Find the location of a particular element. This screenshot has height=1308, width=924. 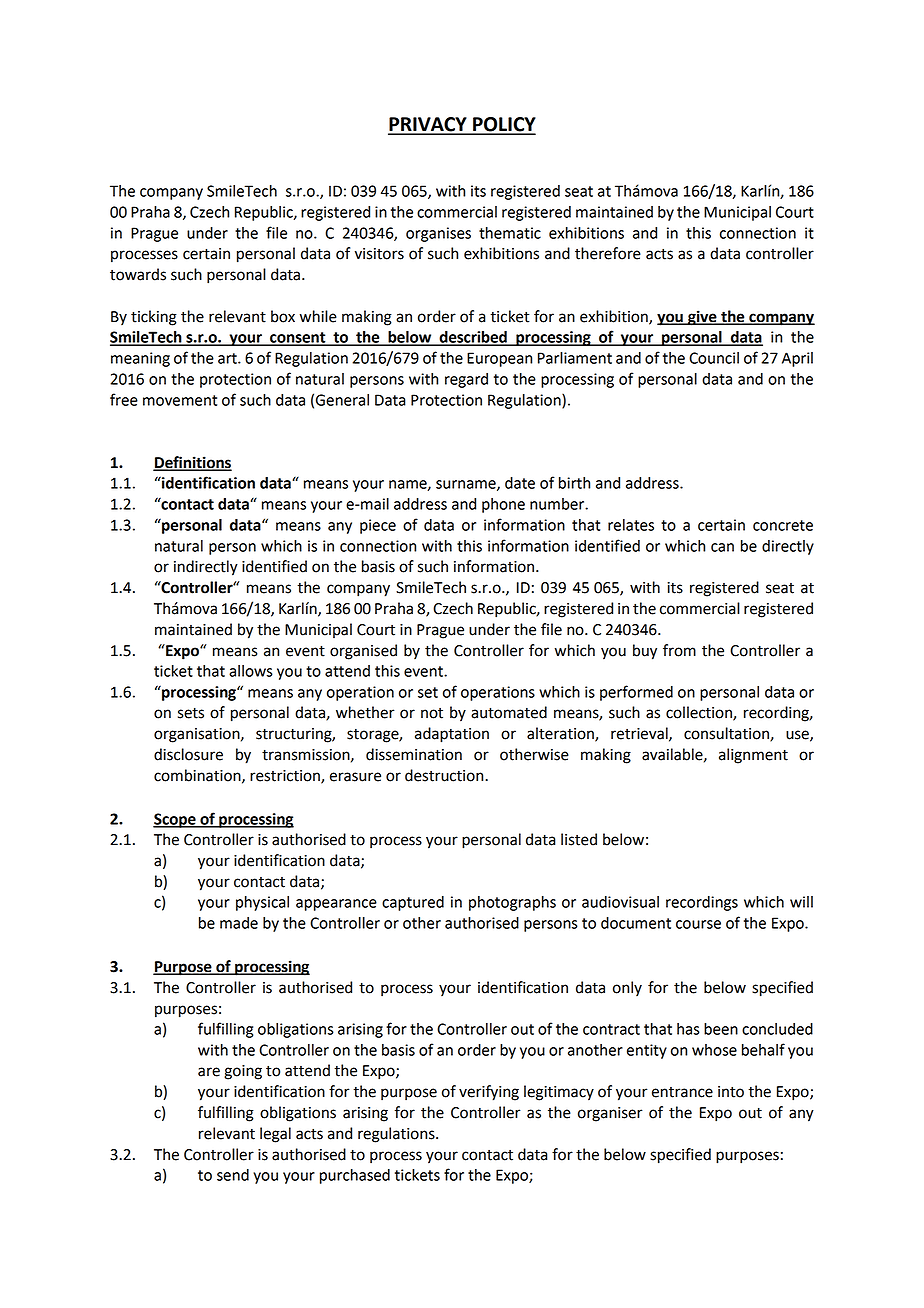

course is located at coordinates (698, 924).
